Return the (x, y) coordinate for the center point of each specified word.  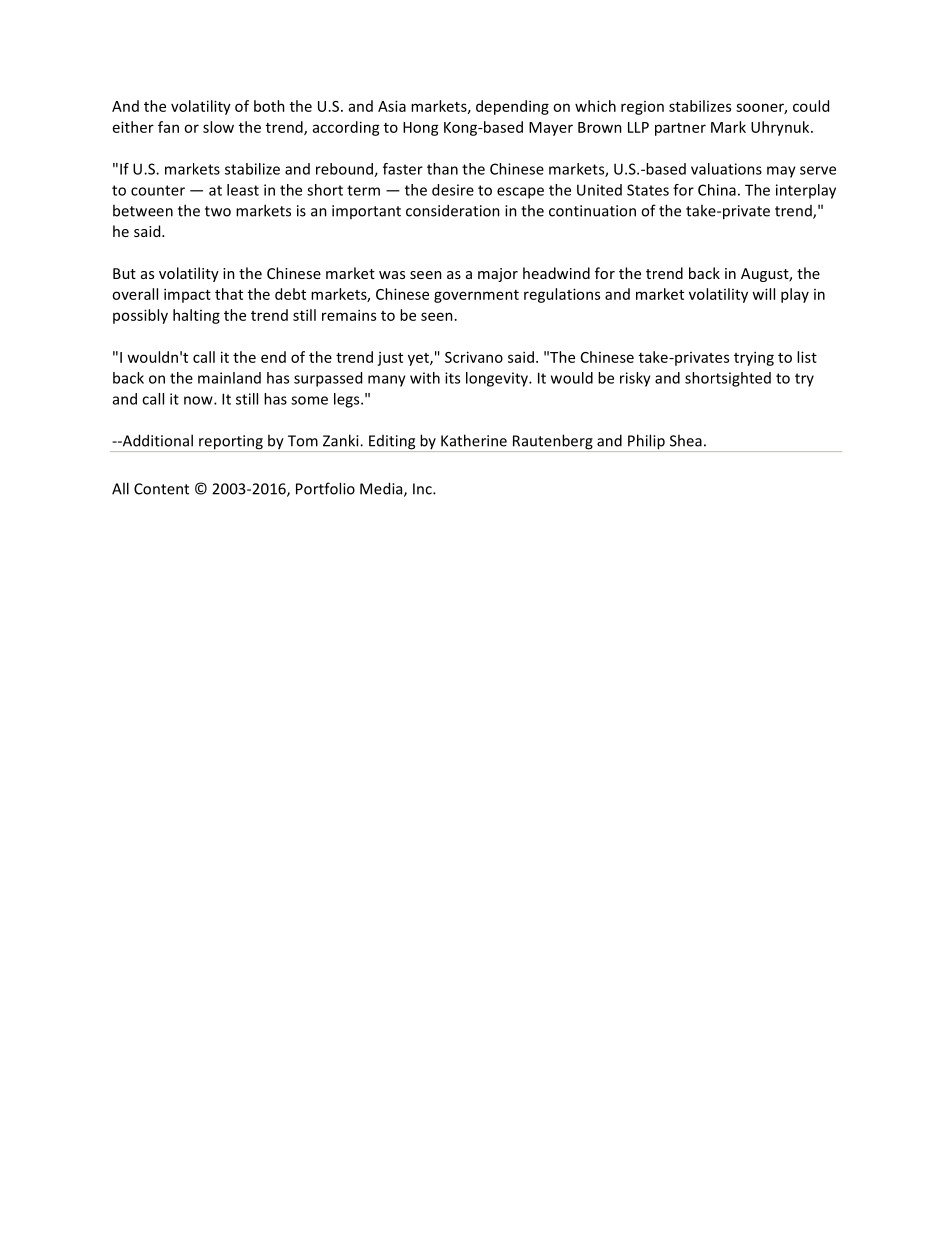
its (452, 378)
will (763, 294)
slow (218, 127)
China (717, 190)
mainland (229, 378)
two (218, 211)
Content (161, 489)
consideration (453, 210)
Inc (423, 489)
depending (512, 107)
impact (187, 295)
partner (680, 129)
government (476, 296)
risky (635, 379)
